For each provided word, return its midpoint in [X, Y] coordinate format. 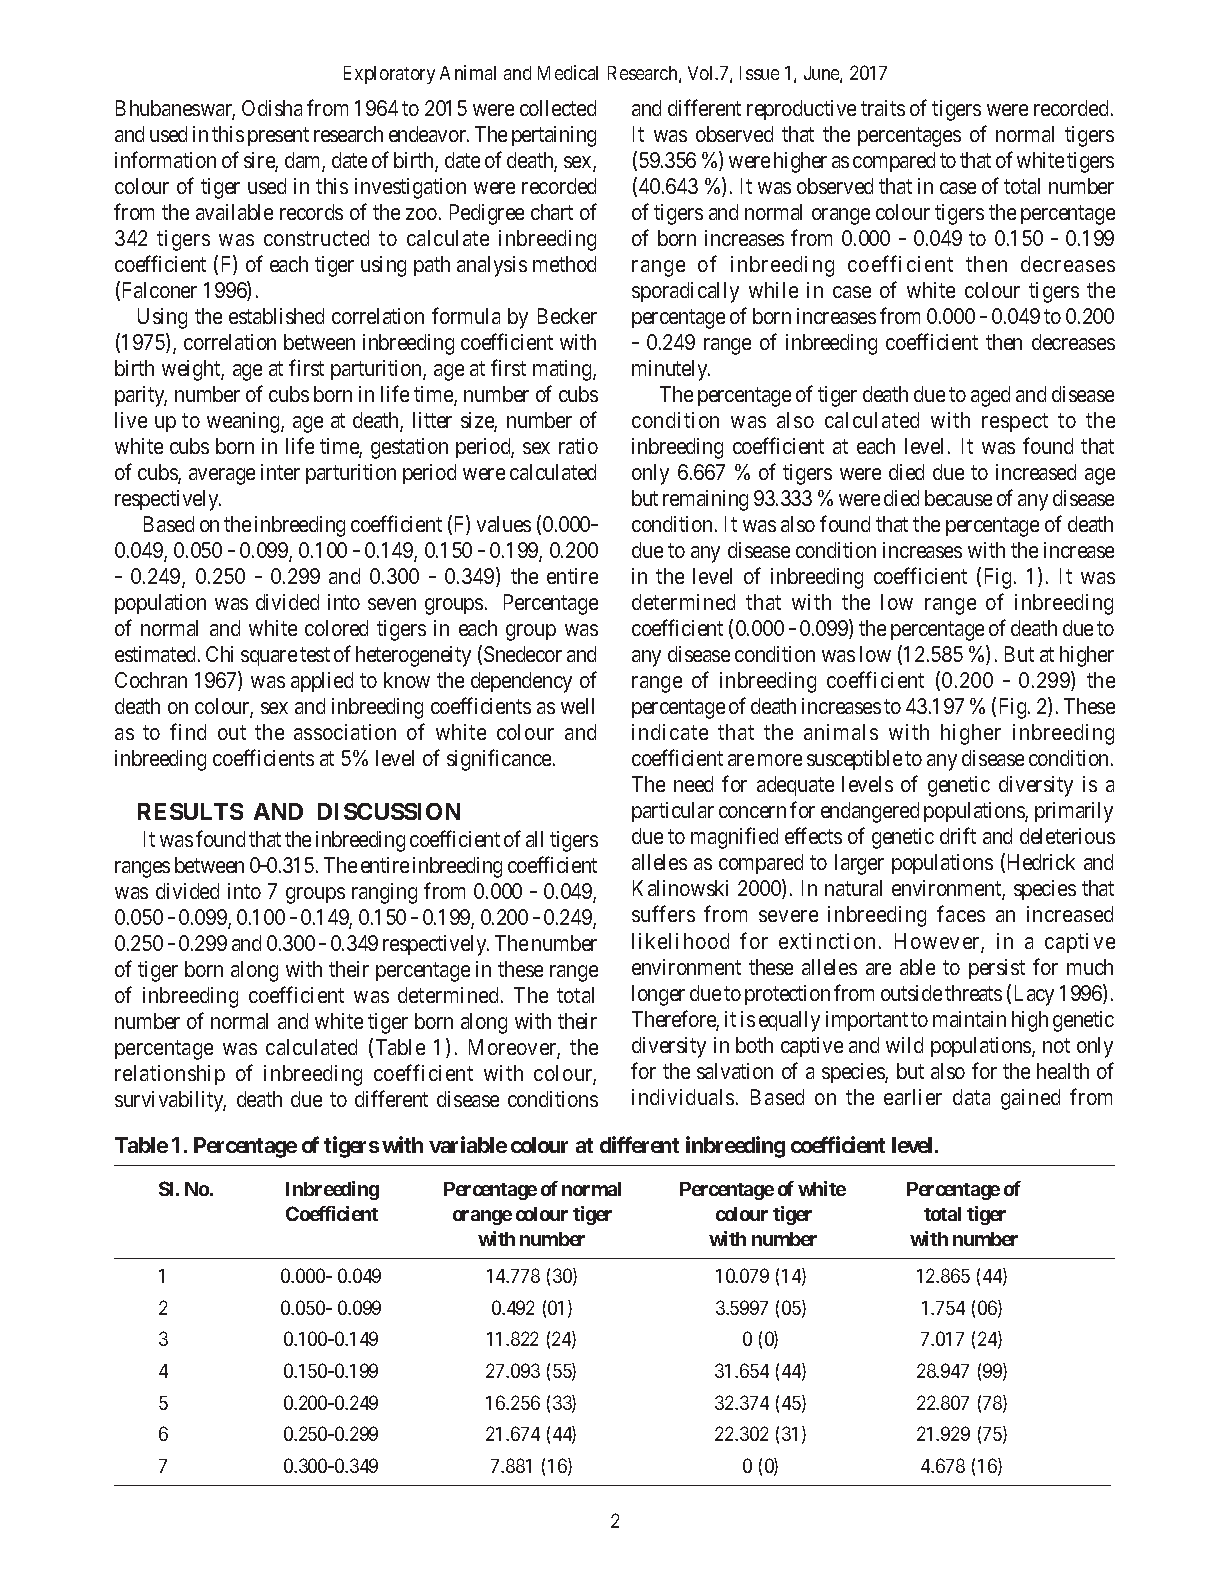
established [276, 316]
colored [336, 628]
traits [883, 108]
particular [673, 812]
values [504, 524]
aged [990, 396]
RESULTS [190, 811]
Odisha [272, 108]
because [958, 498]
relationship [170, 1075]
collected [558, 108]
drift [958, 836]
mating [563, 370]
